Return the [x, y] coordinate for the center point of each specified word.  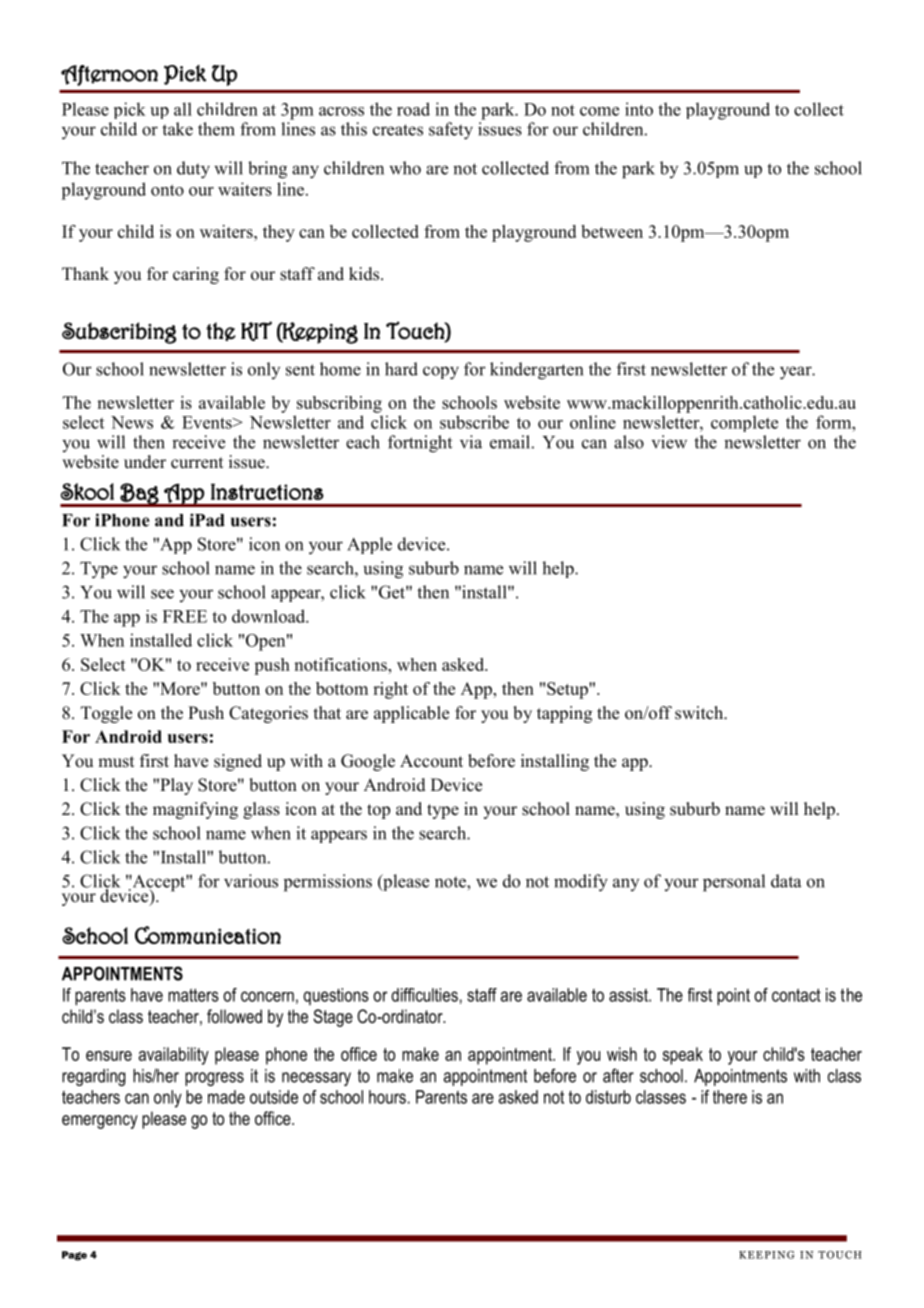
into [639, 109]
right [390, 690]
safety [451, 131]
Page [74, 1256]
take [177, 129]
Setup [568, 690]
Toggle [106, 714]
